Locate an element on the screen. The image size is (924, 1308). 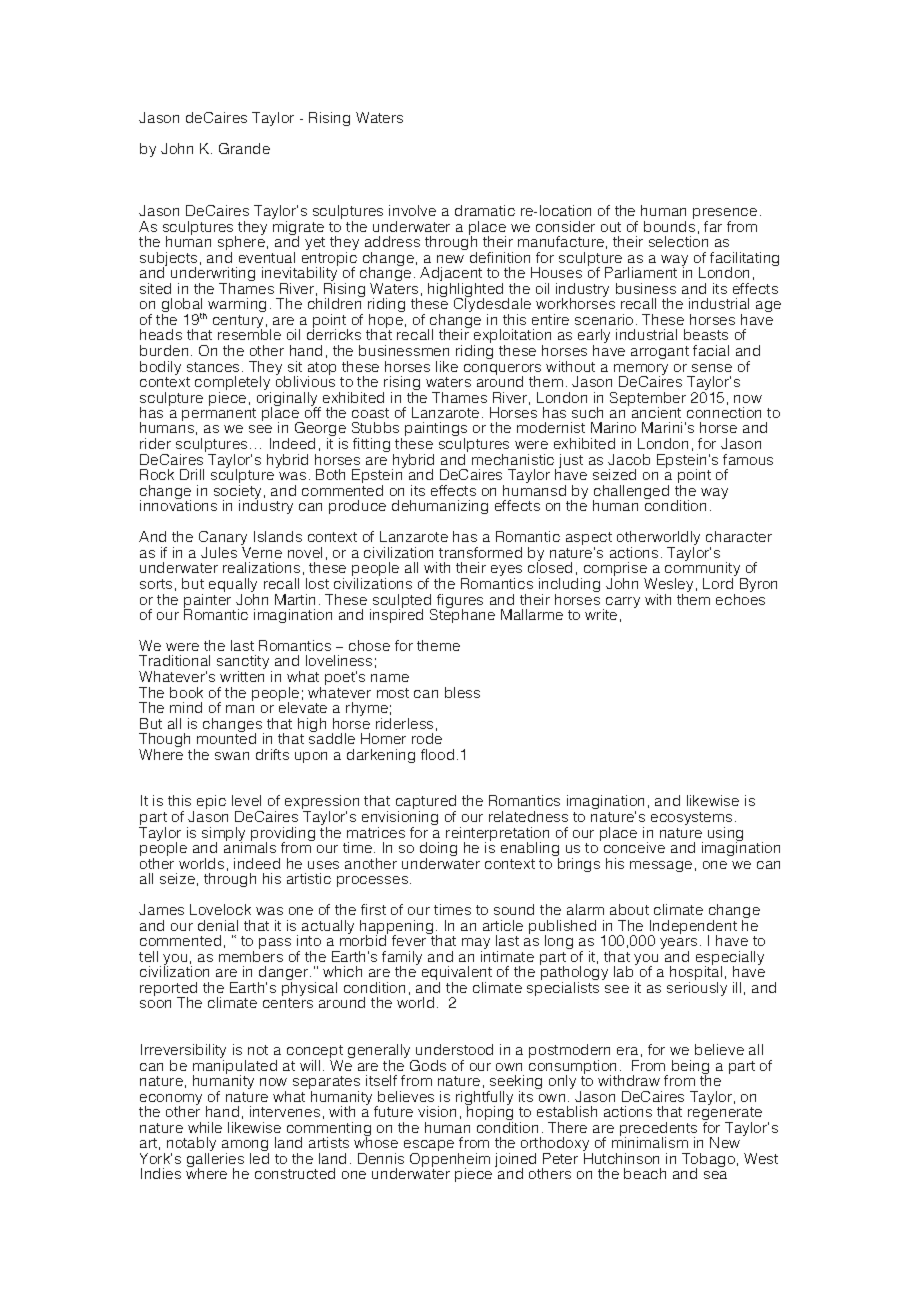
galleries is located at coordinates (215, 1161).
